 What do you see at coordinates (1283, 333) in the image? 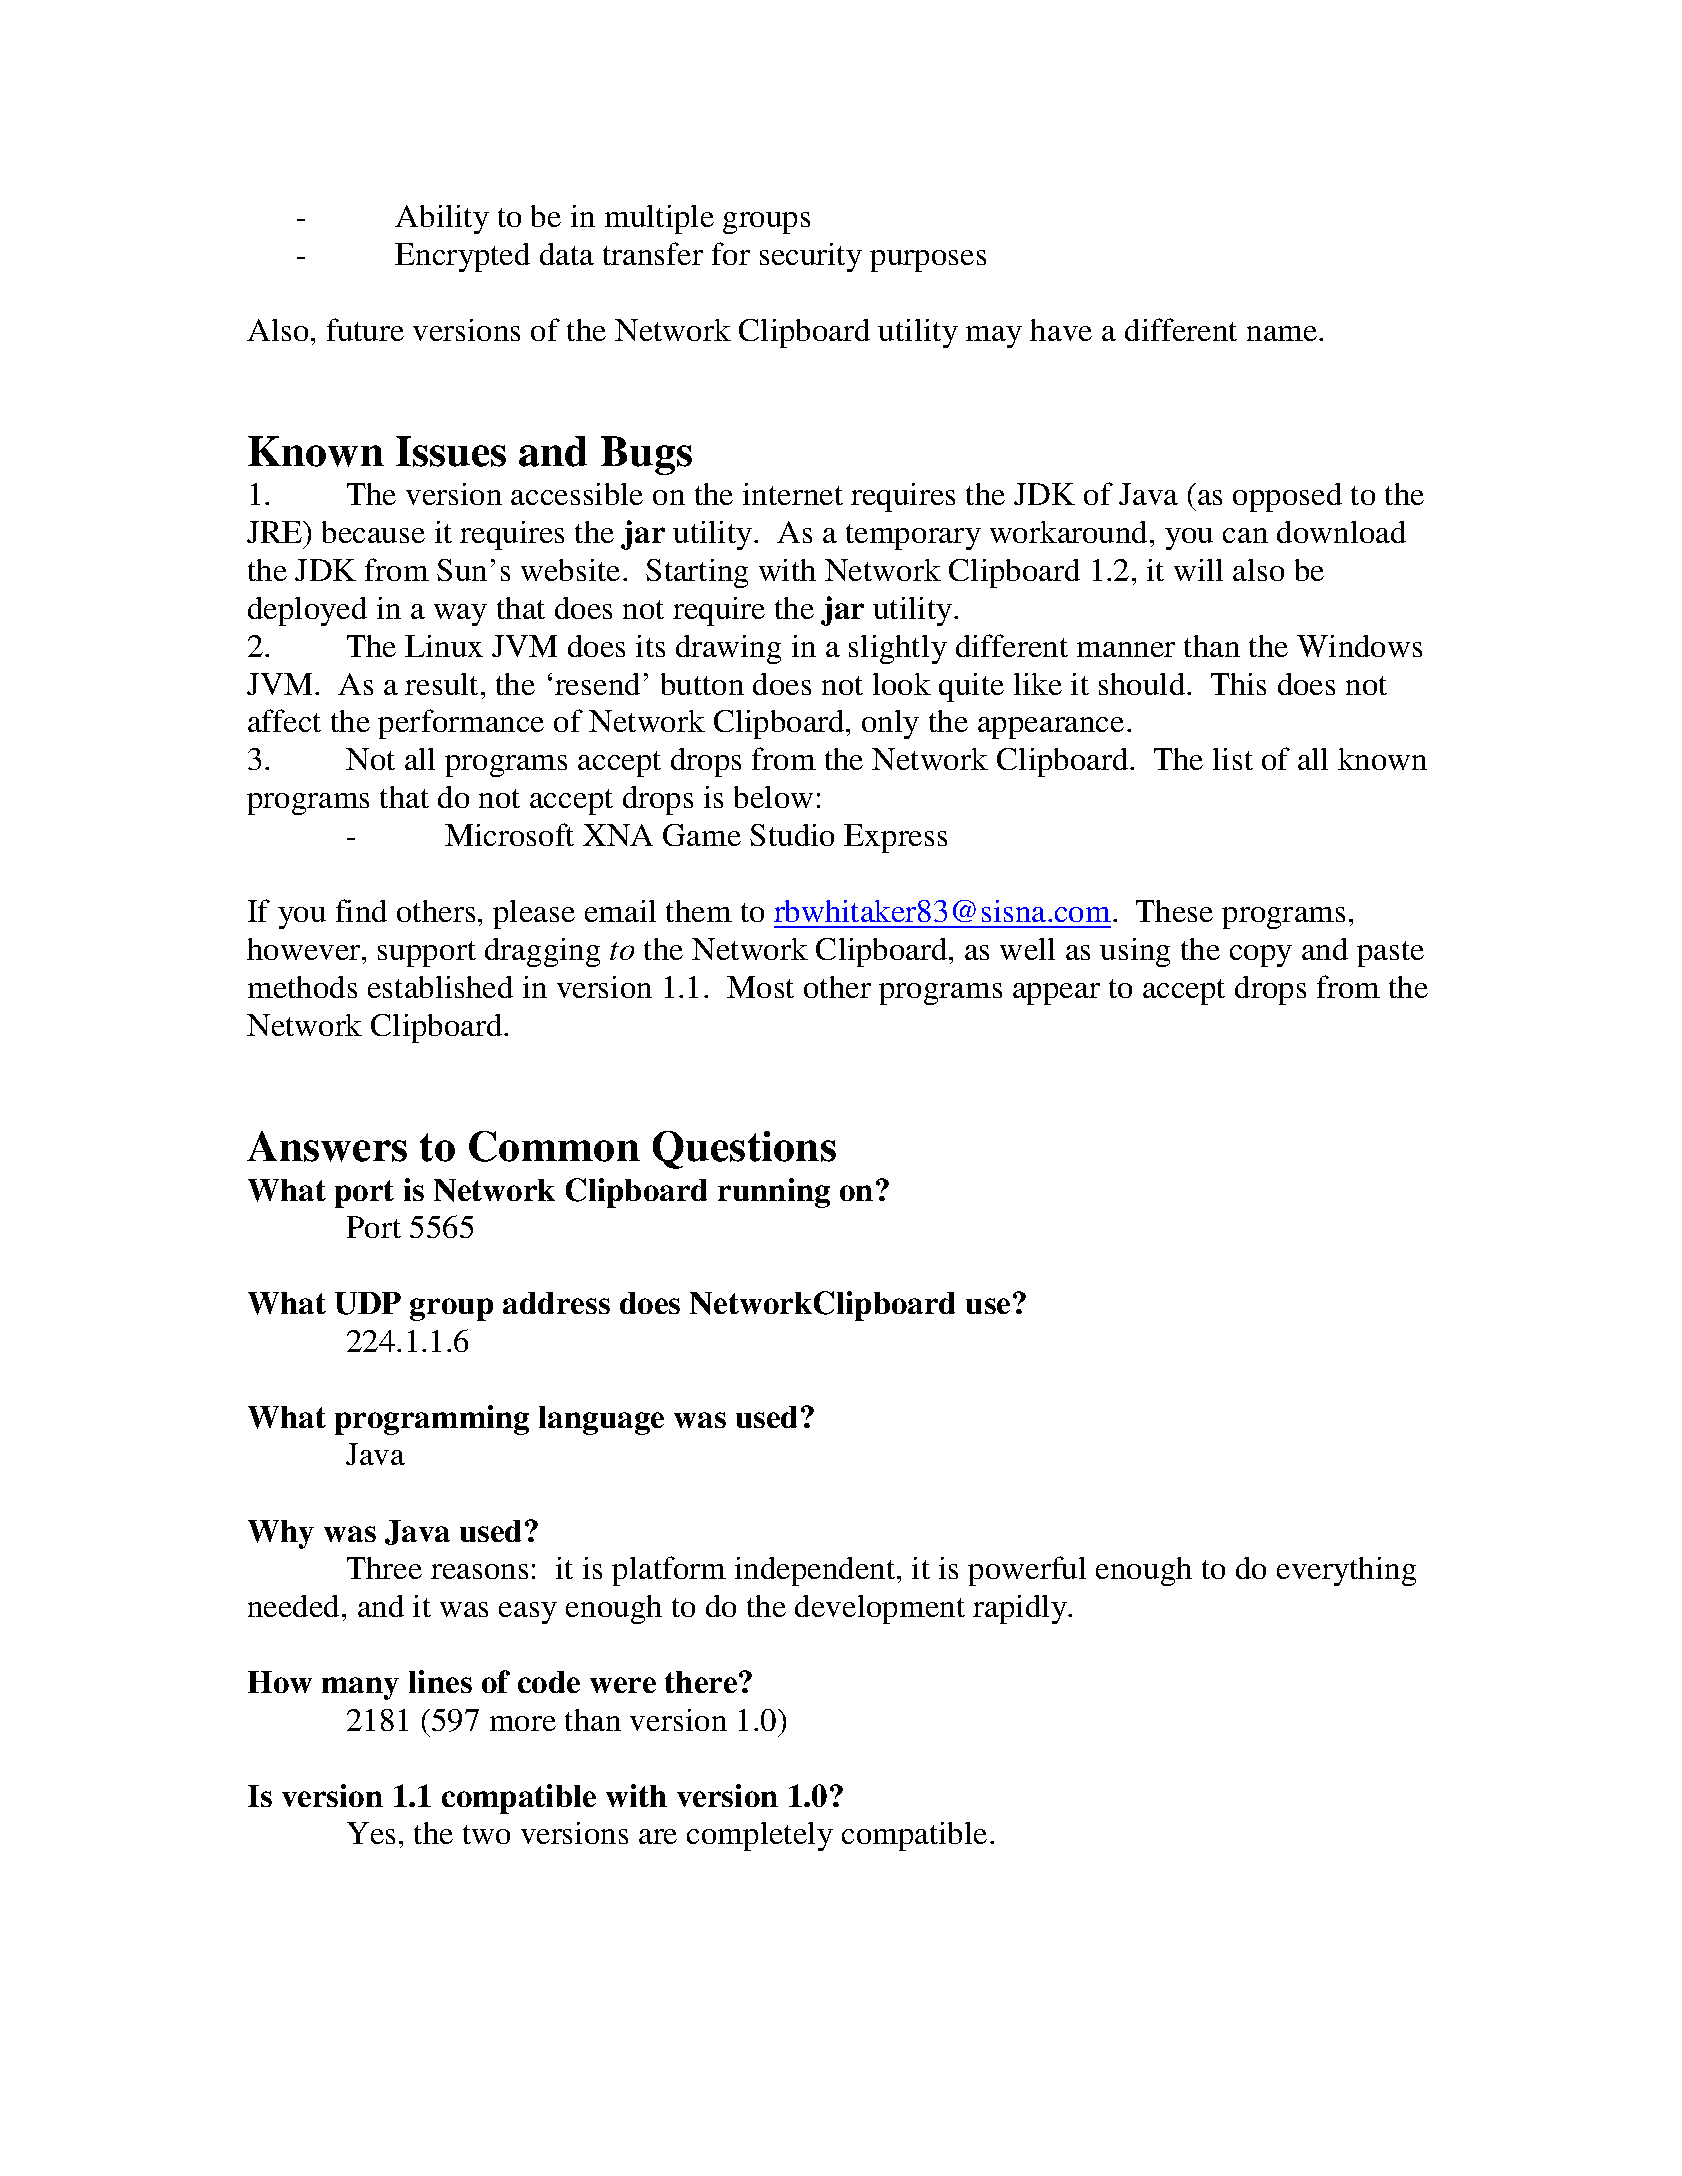
I see `name` at bounding box center [1283, 333].
